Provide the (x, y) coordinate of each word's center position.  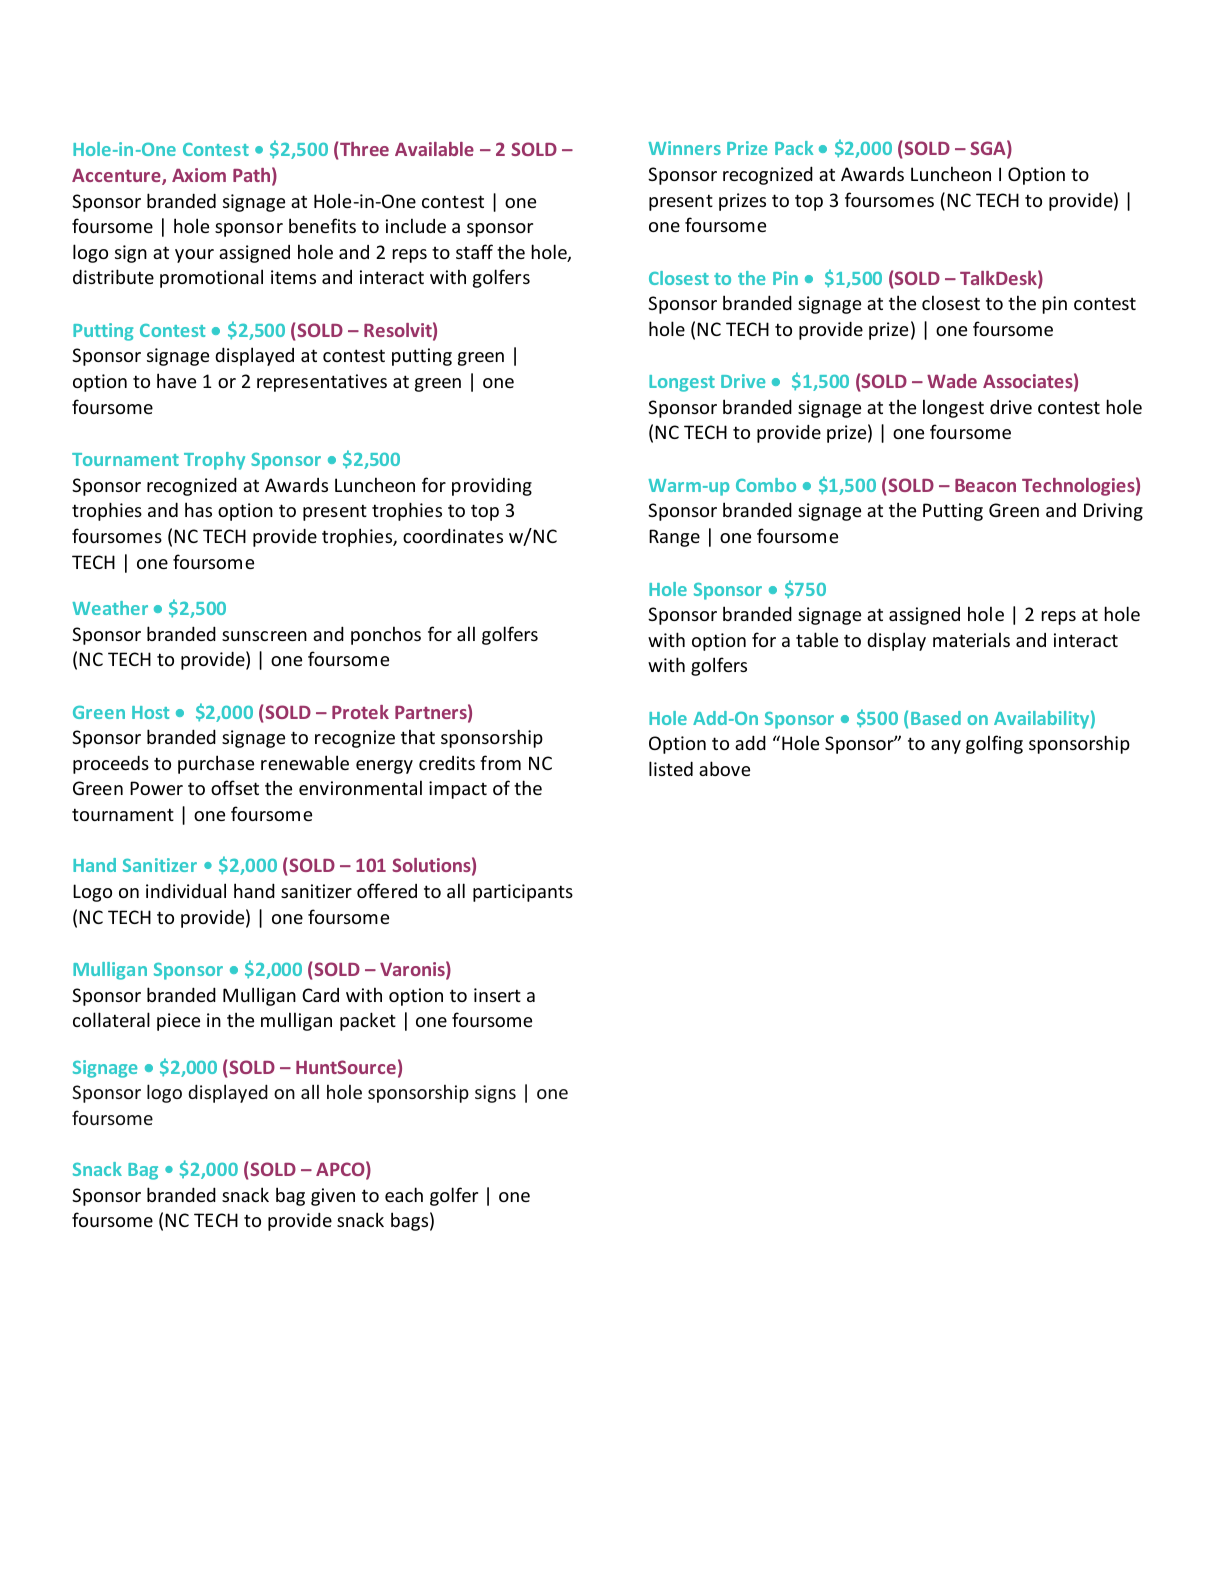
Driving (1113, 512)
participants (523, 893)
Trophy (214, 461)
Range (674, 538)
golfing (994, 744)
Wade (952, 381)
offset (235, 787)
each (404, 1194)
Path (251, 175)
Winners (684, 148)
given (333, 1197)
